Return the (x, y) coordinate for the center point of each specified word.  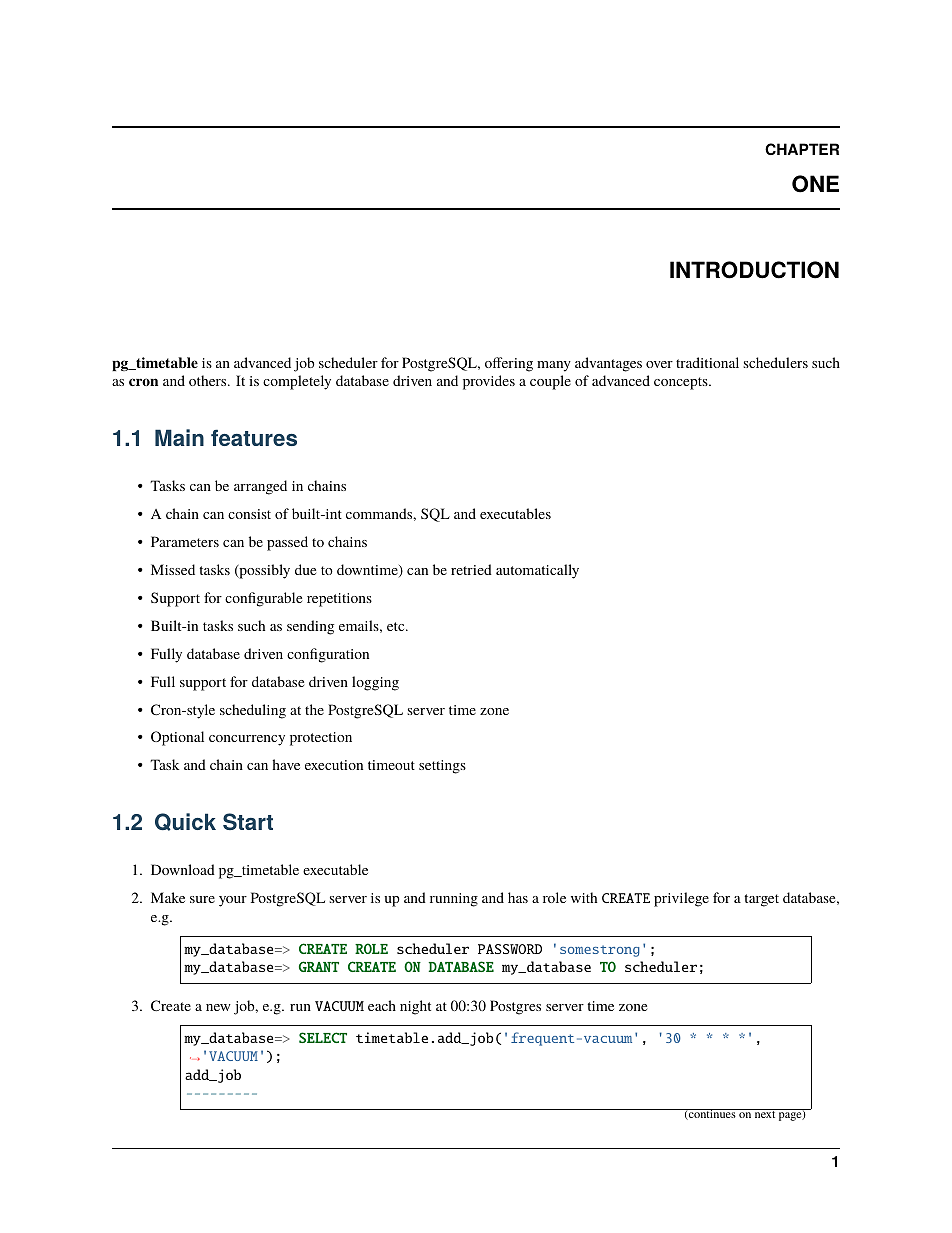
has (518, 897)
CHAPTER (802, 149)
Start (248, 821)
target (761, 900)
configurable (263, 599)
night (415, 1007)
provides (489, 382)
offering (509, 364)
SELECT (323, 1037)
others (209, 380)
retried (471, 569)
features (254, 437)
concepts (682, 383)
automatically (537, 571)
